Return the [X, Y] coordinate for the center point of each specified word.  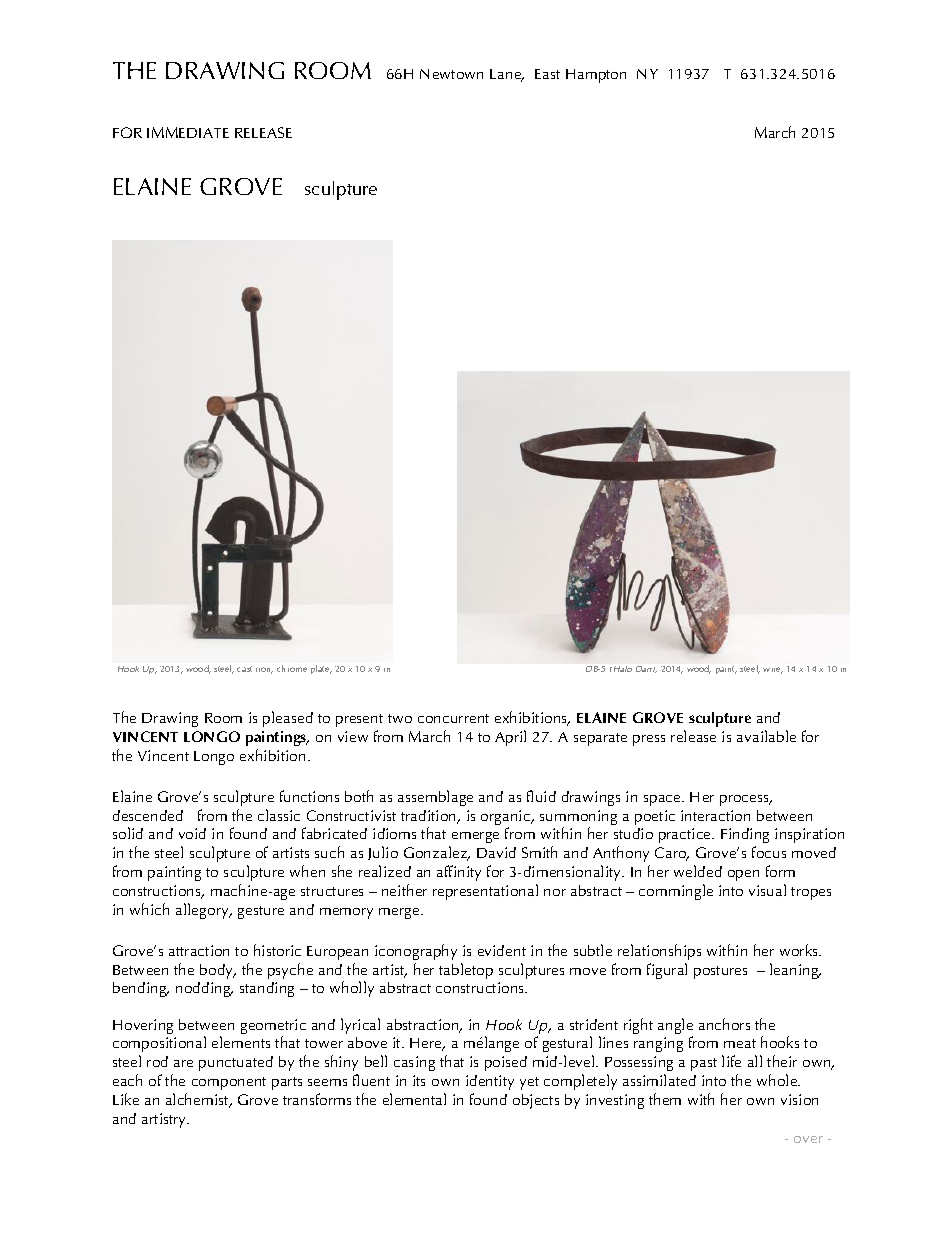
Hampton [596, 76]
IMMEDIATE [188, 132]
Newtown [451, 74]
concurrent [453, 718]
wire [773, 670]
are [183, 1063]
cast [244, 669]
